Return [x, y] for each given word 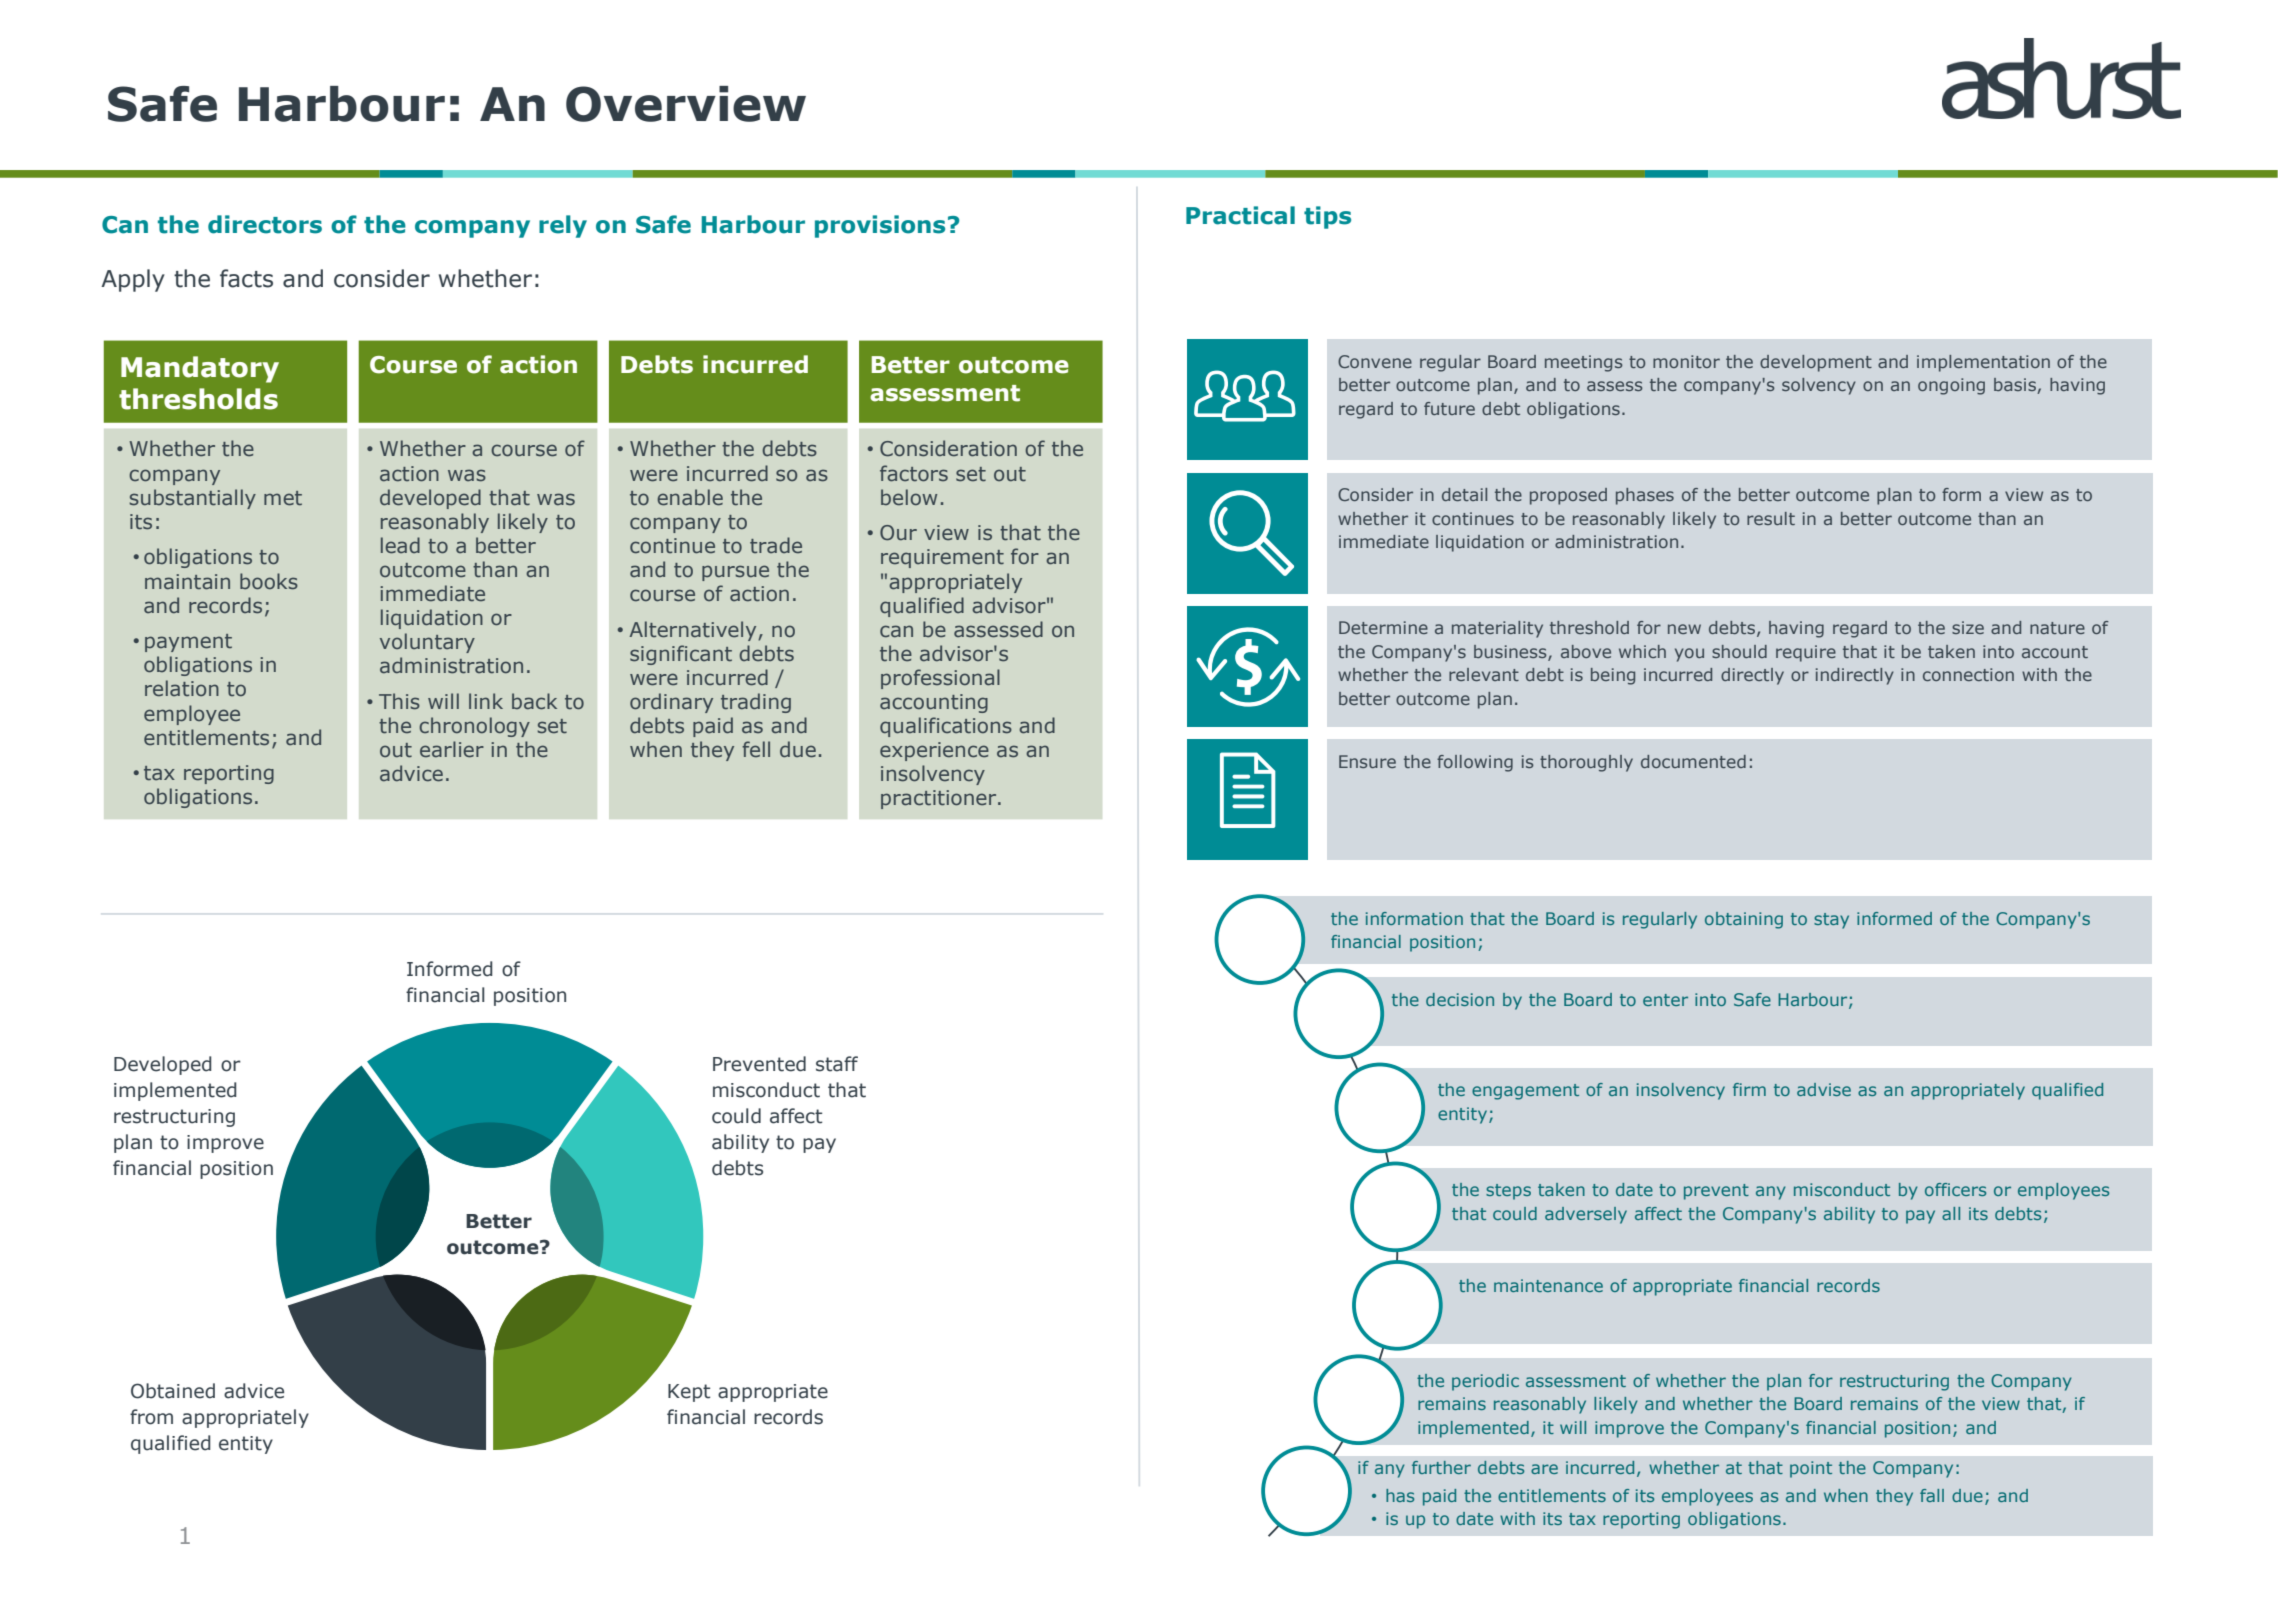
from [151, 1417]
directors [265, 224]
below [909, 497]
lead [400, 545]
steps [1508, 1192]
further [1441, 1467]
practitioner [940, 799]
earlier [452, 749]
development [1816, 363]
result [1771, 518]
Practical [1240, 215]
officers [1955, 1189]
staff [837, 1064]
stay [1831, 921]
